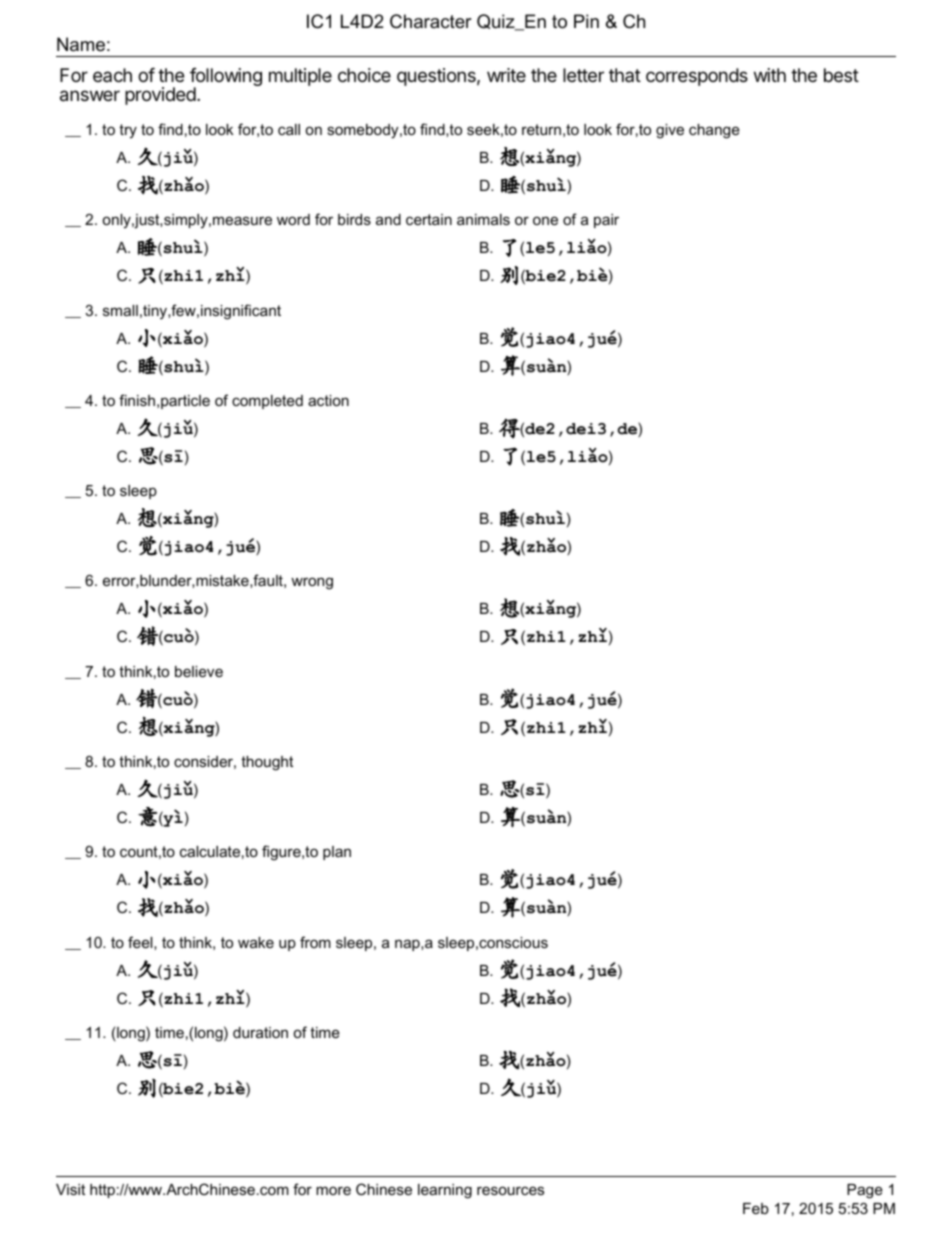 This document has width=952, height=1233. What do you see at coordinates (606, 221) in the document?
I see `pair` at bounding box center [606, 221].
